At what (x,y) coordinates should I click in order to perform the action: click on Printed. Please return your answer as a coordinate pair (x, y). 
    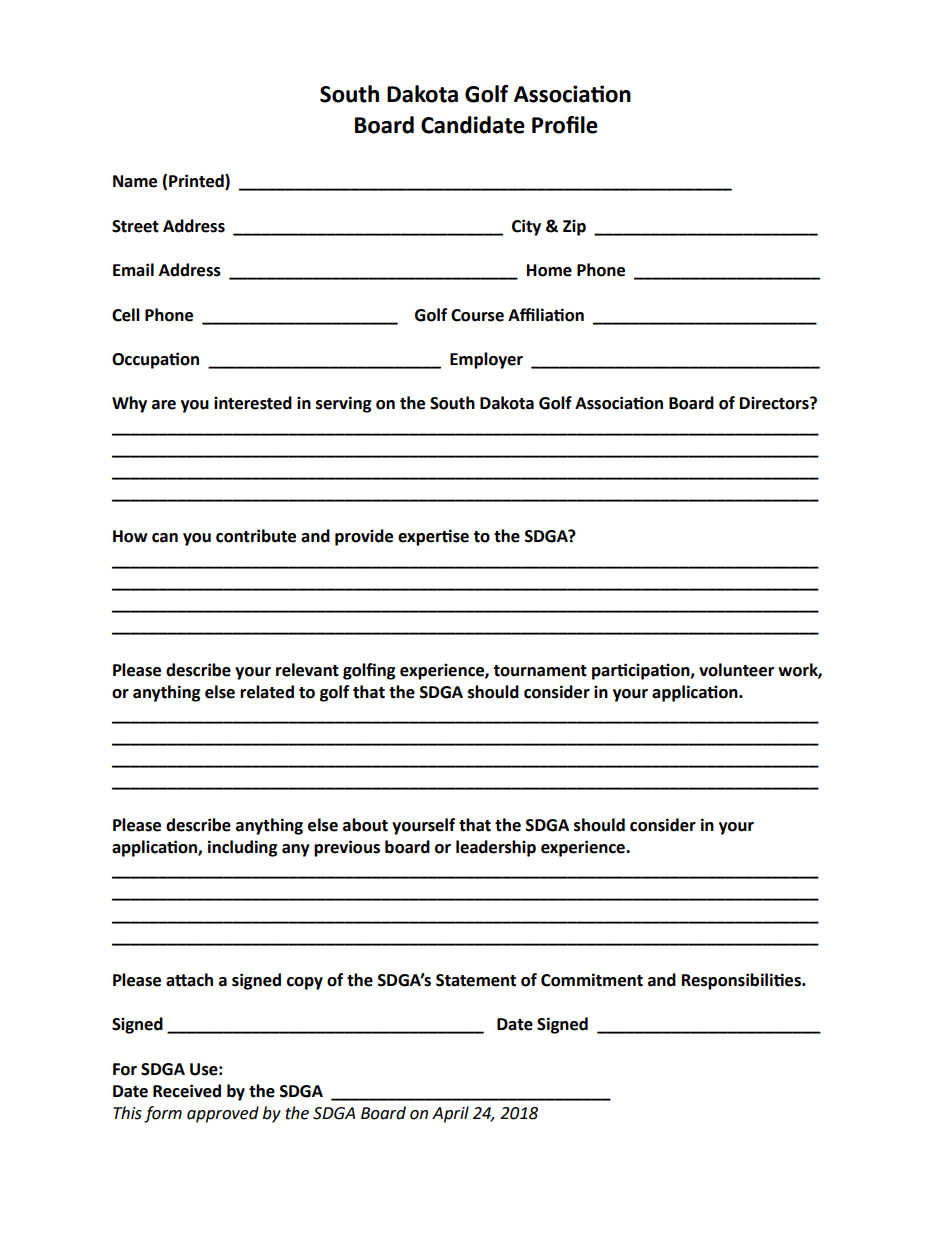
    Looking at the image, I should click on (197, 182).
